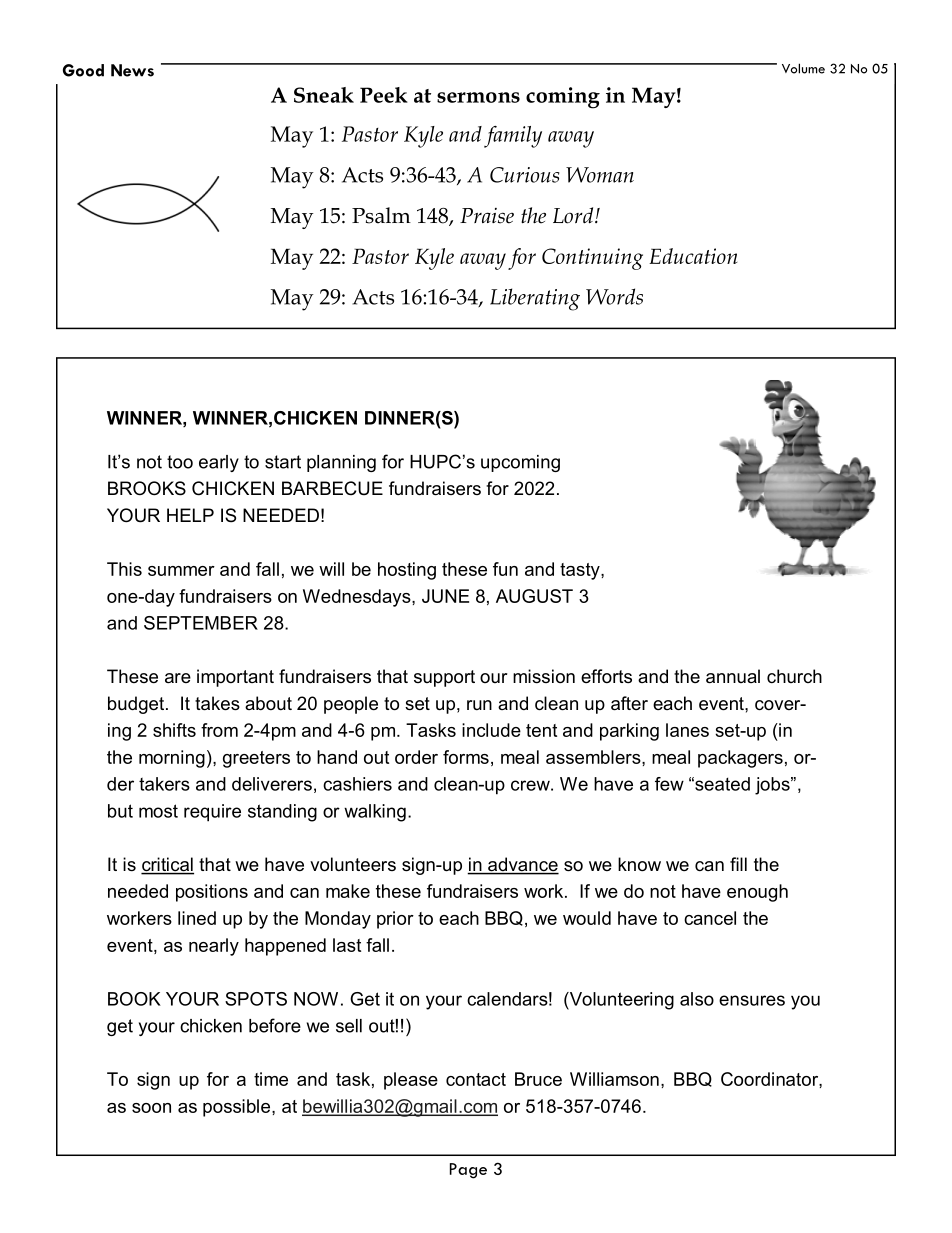  I want to click on Words, so click(614, 296).
